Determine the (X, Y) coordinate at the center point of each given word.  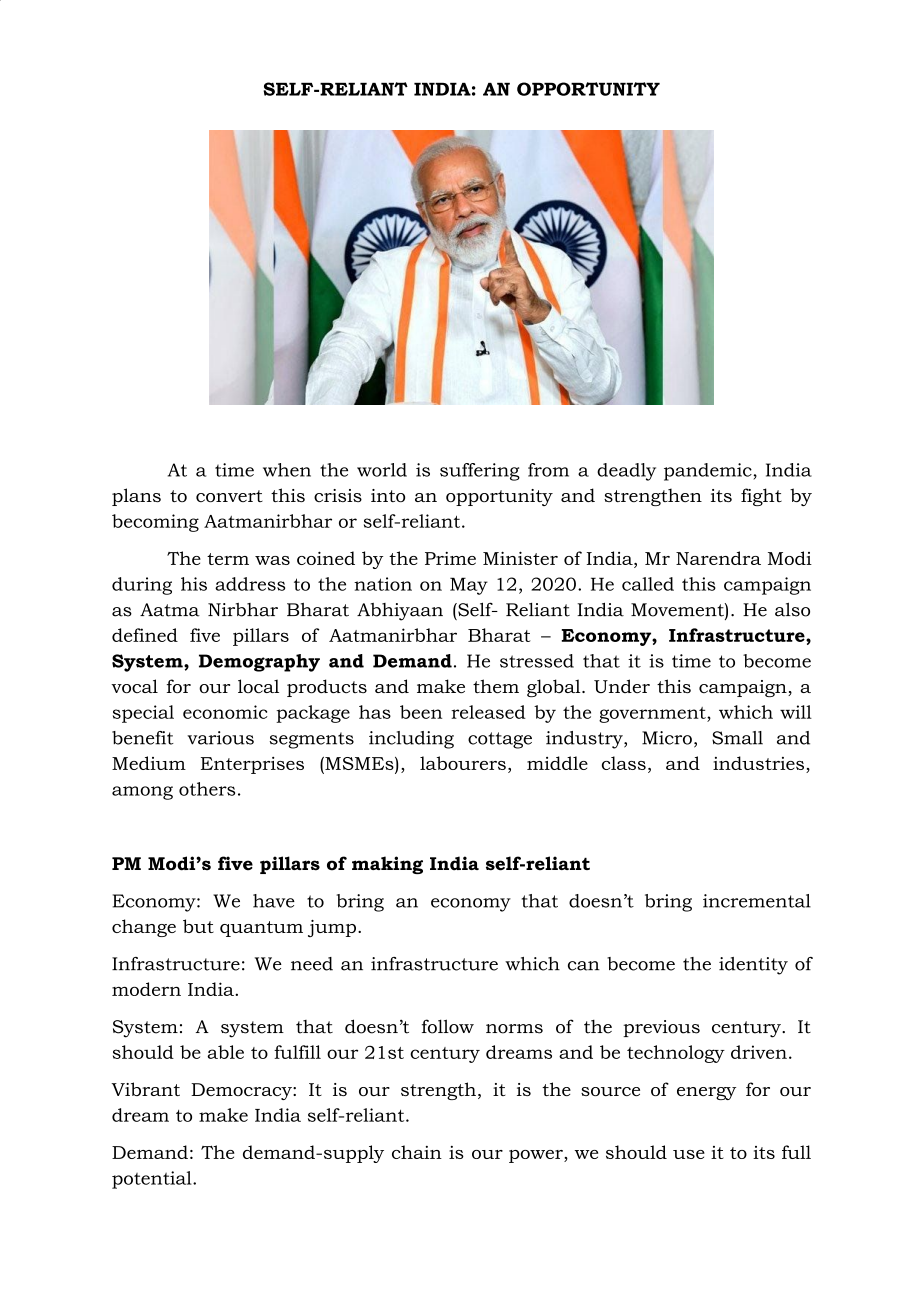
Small (737, 738)
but (198, 926)
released (488, 712)
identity (753, 966)
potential (153, 1180)
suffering (480, 472)
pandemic (709, 472)
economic (225, 712)
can (584, 966)
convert (229, 496)
